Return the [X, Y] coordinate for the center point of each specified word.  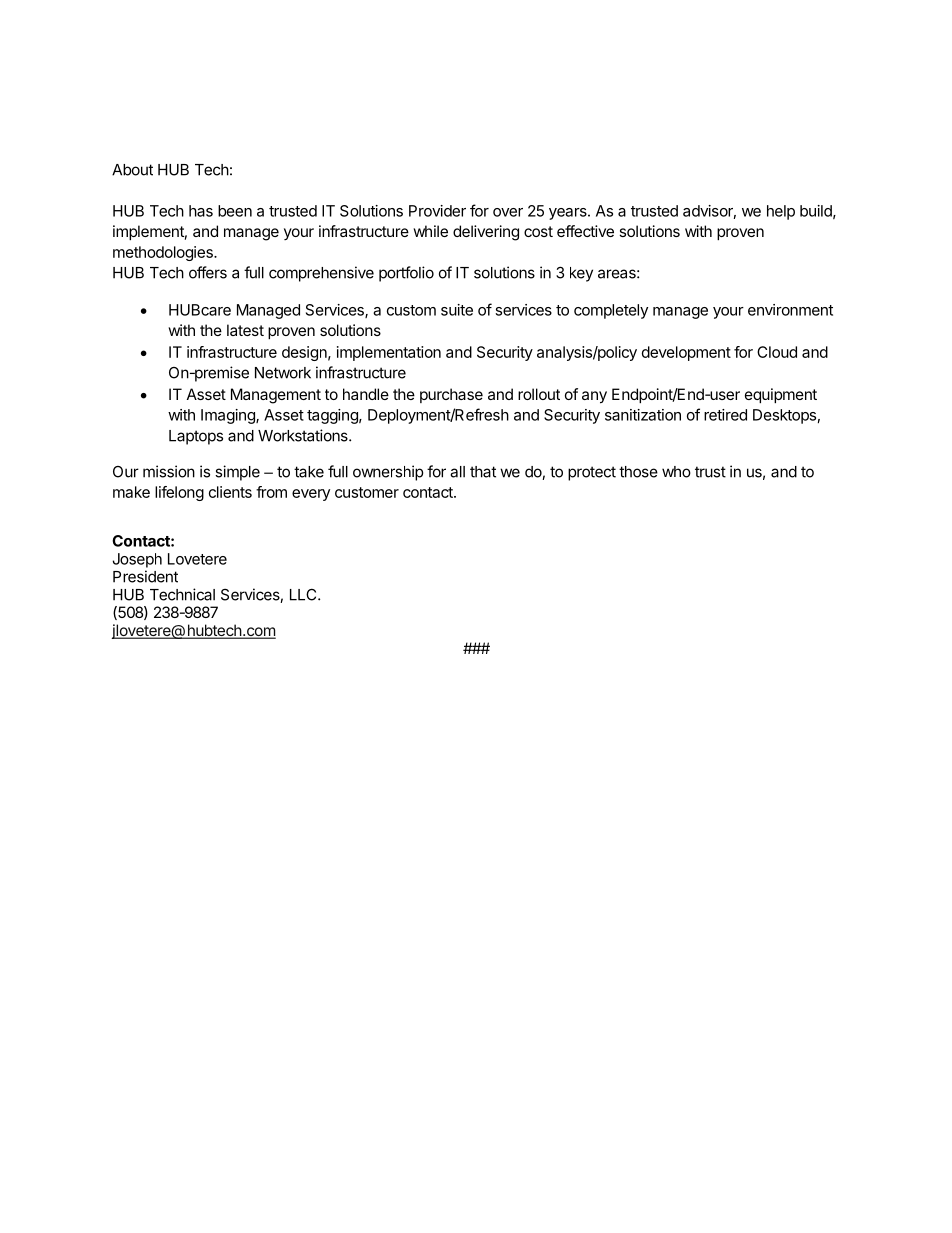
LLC [304, 594]
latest [245, 330]
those [638, 472]
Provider [437, 211]
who [676, 472]
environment [790, 310]
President [145, 576]
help [781, 212]
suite [457, 310]
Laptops [196, 437]
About [132, 170]
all [457, 472]
